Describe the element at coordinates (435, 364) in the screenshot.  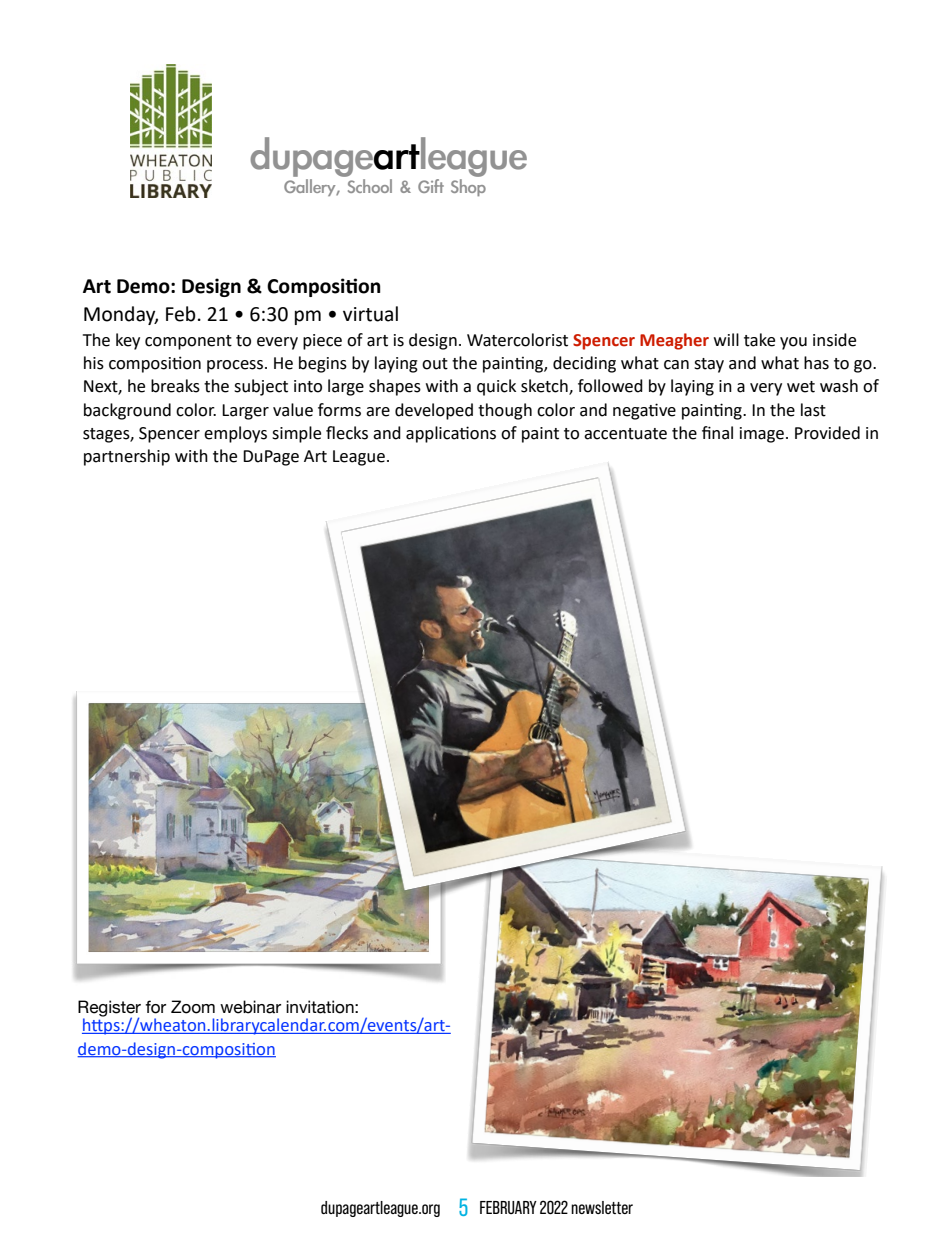
I see `out` at that location.
